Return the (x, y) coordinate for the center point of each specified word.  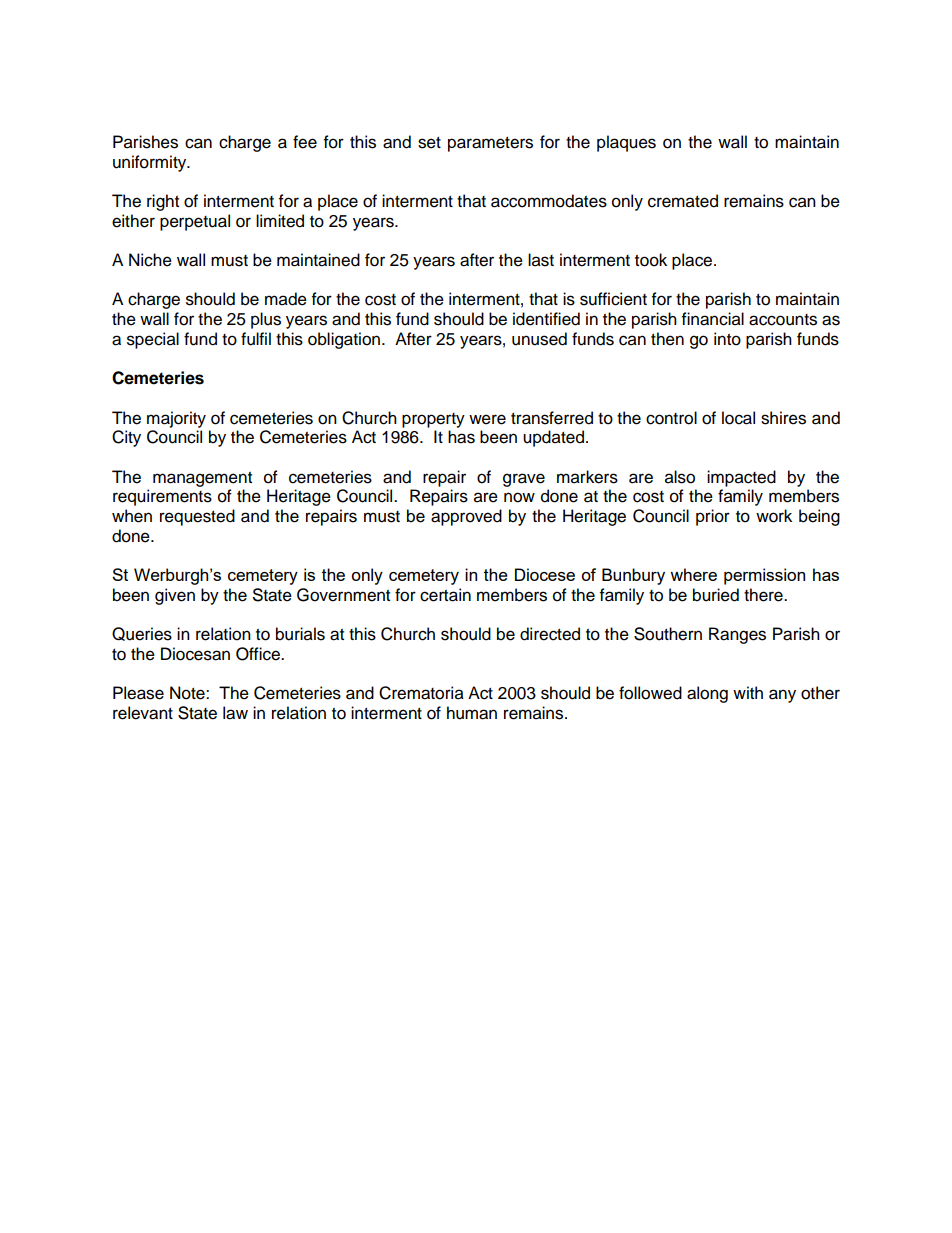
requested (197, 517)
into (727, 339)
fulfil (256, 339)
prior (713, 517)
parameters (490, 144)
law (235, 713)
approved (466, 517)
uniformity (151, 163)
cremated (683, 201)
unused (539, 339)
